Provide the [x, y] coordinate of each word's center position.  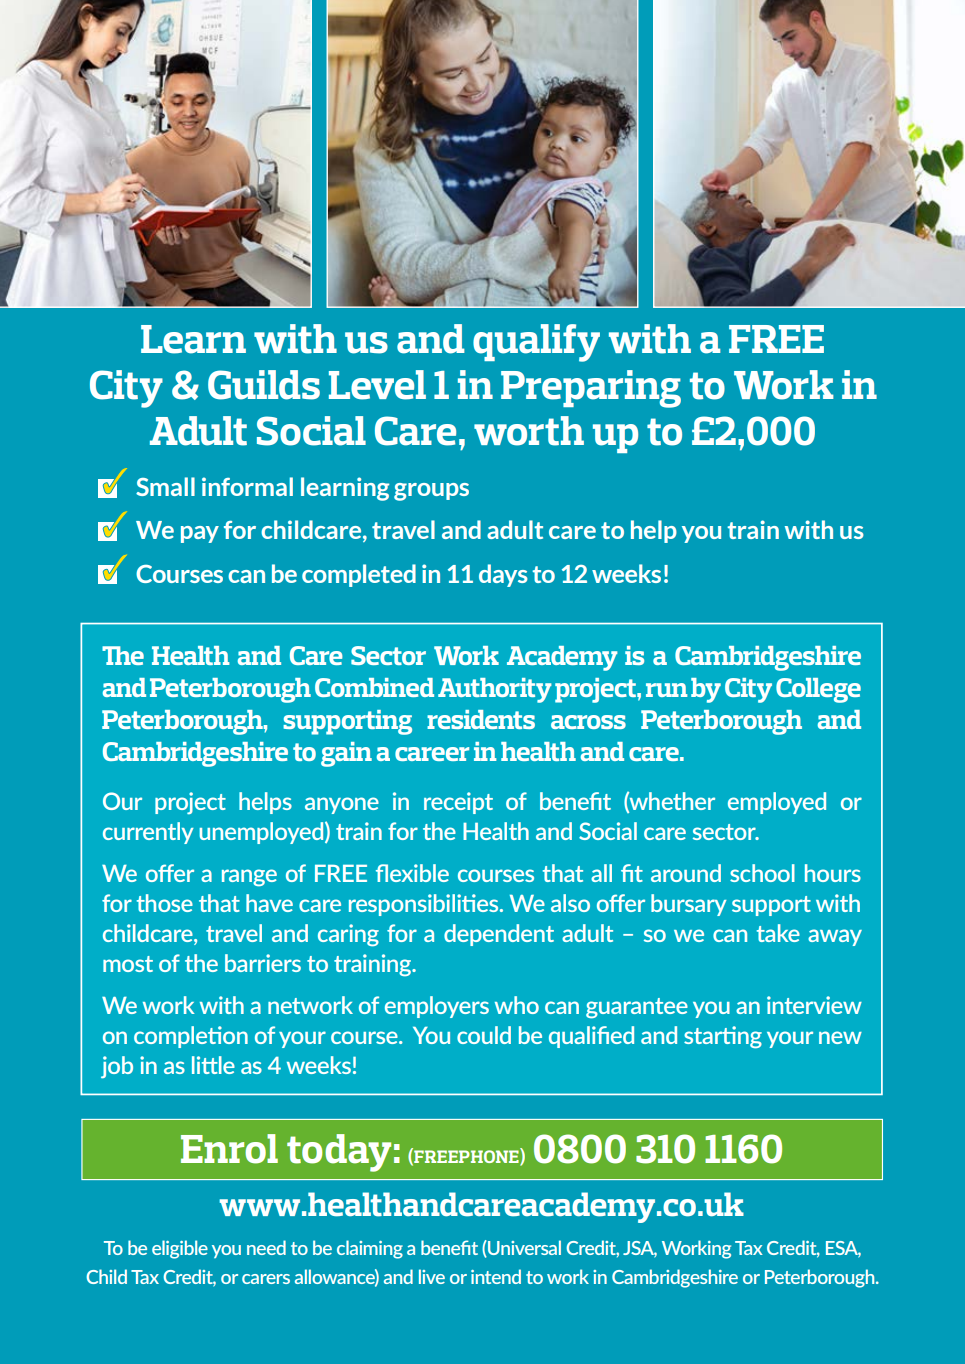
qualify [536, 343]
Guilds [264, 385]
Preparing [591, 389]
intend [496, 1276]
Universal [523, 1248]
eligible [180, 1249]
